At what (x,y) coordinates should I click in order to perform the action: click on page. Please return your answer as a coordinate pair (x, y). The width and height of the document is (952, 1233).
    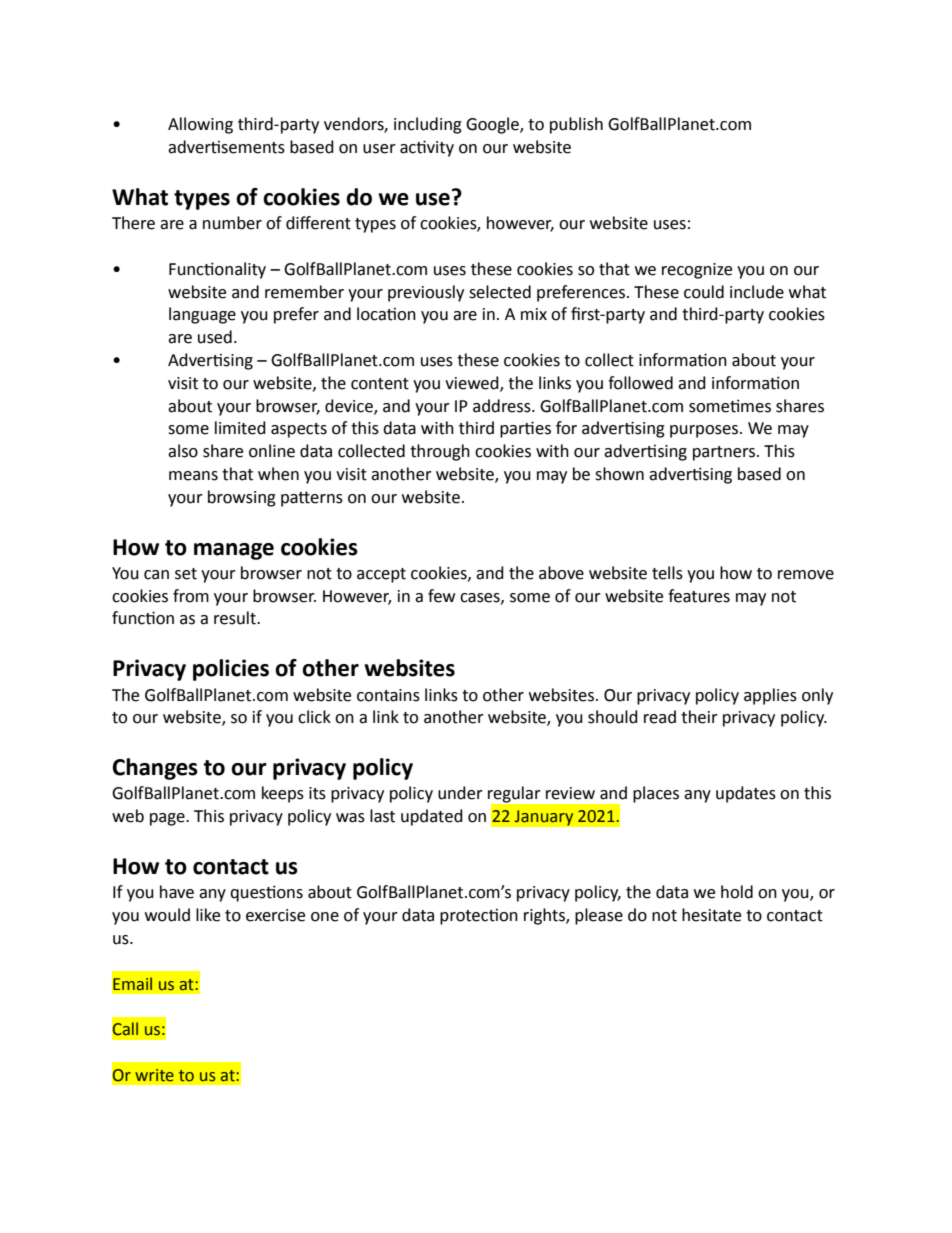
    Looking at the image, I should click on (168, 819).
